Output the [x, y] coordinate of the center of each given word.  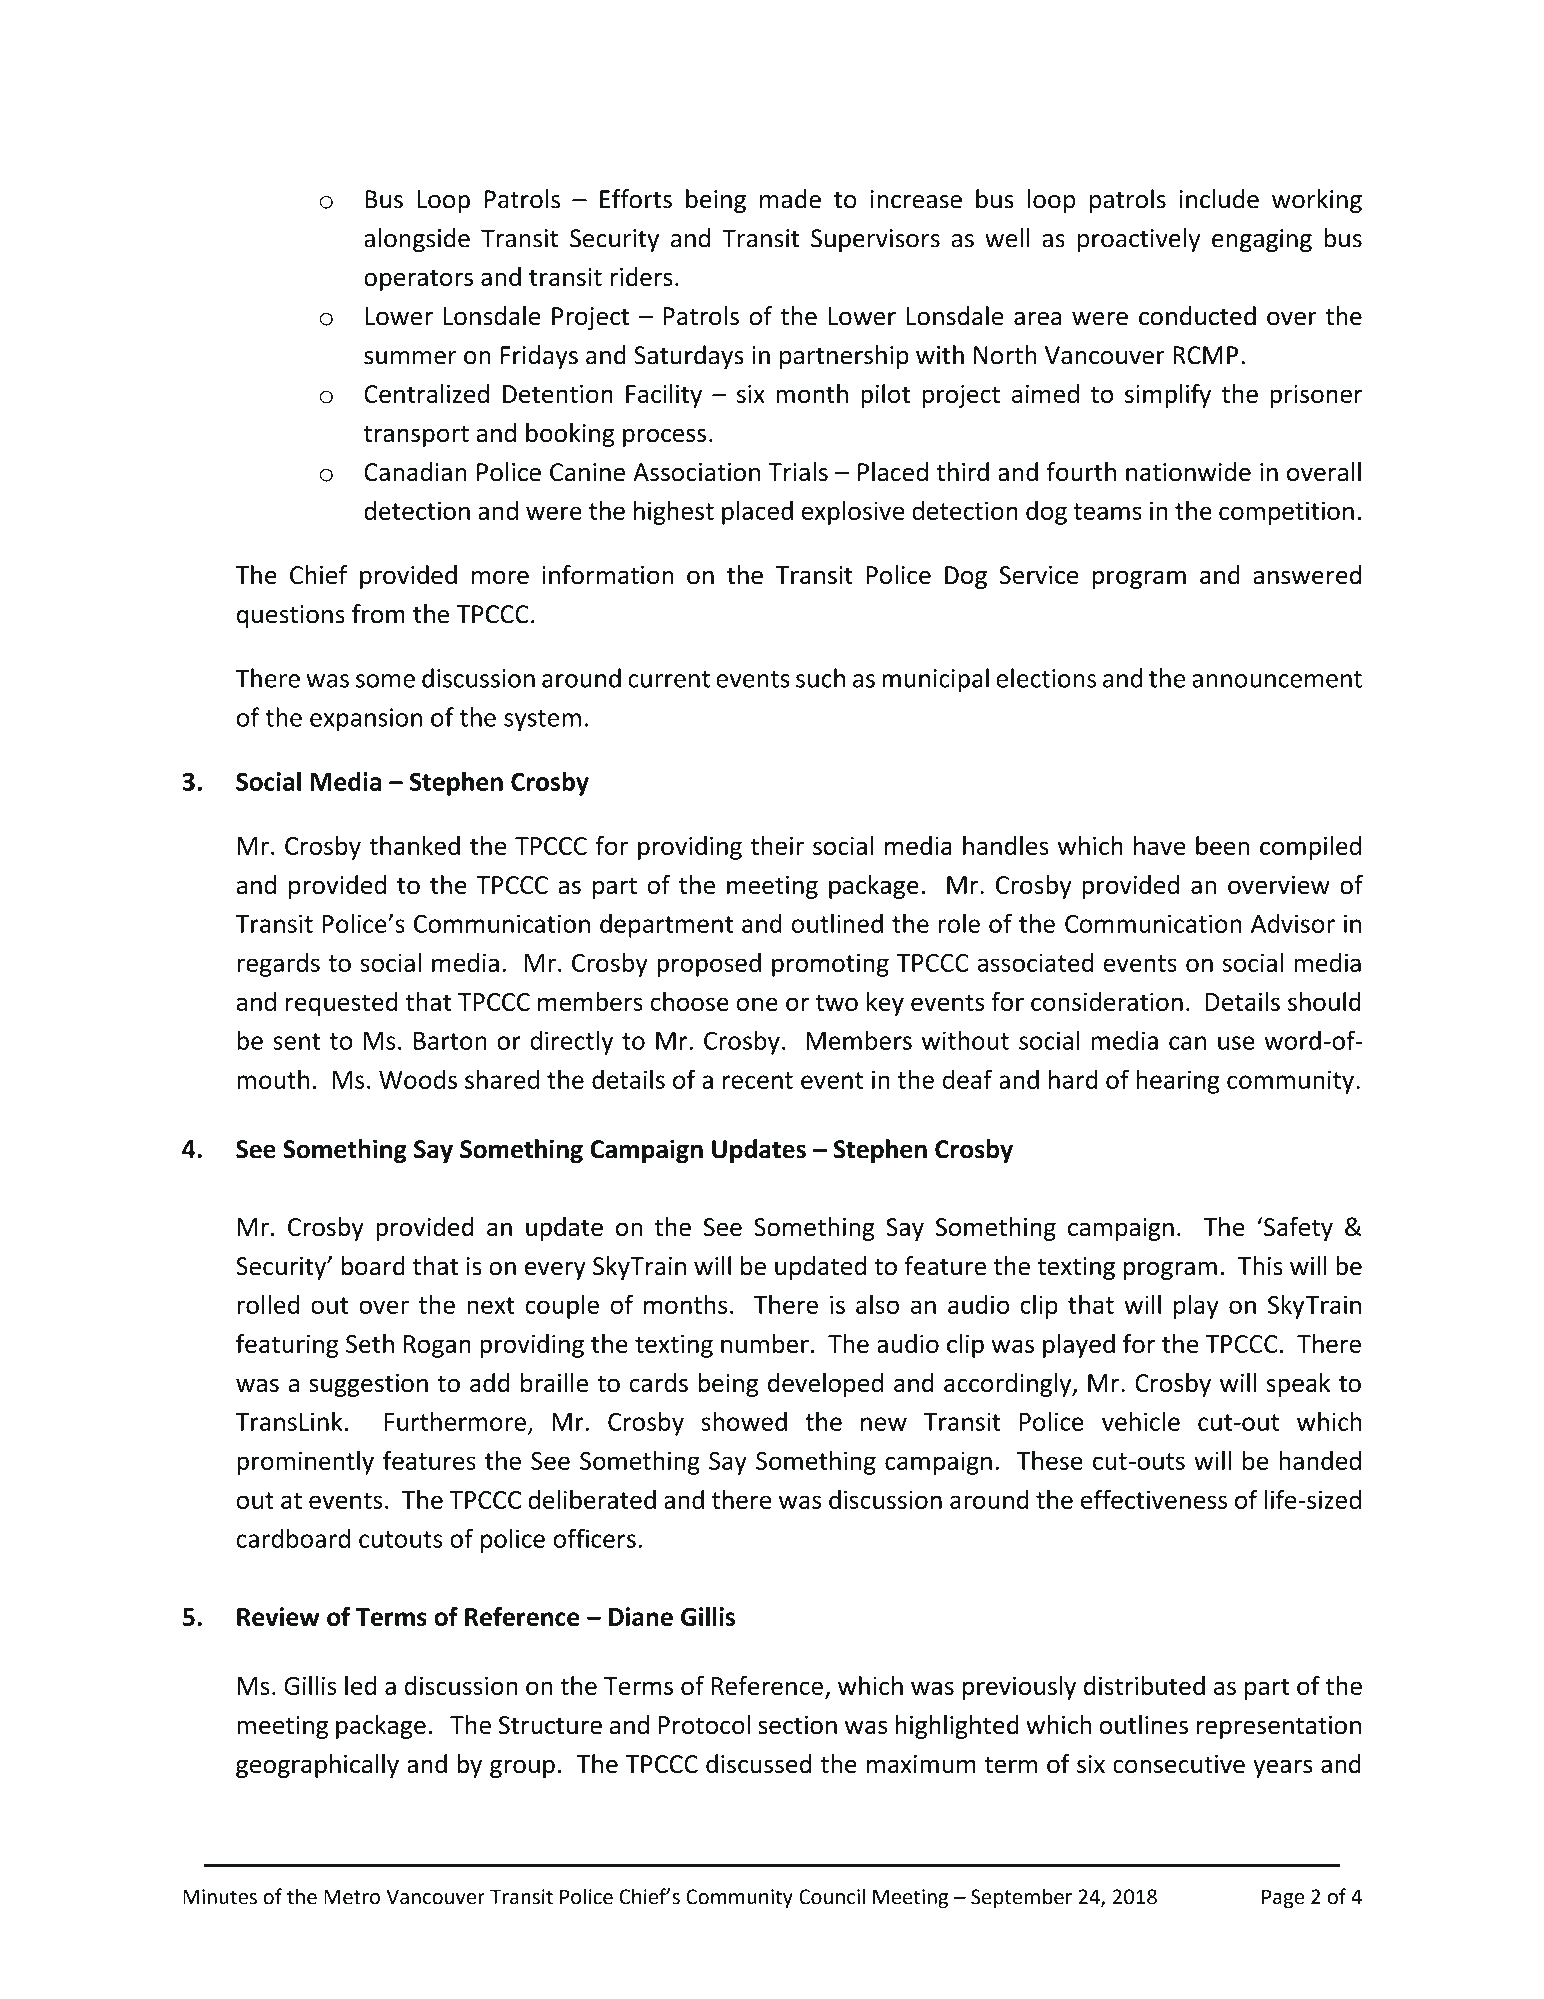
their [777, 845]
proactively [1139, 240]
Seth [370, 1343]
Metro [352, 1897]
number [765, 1343]
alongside [417, 240]
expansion [366, 720]
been [1222, 845]
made [790, 199]
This [1260, 1266]
